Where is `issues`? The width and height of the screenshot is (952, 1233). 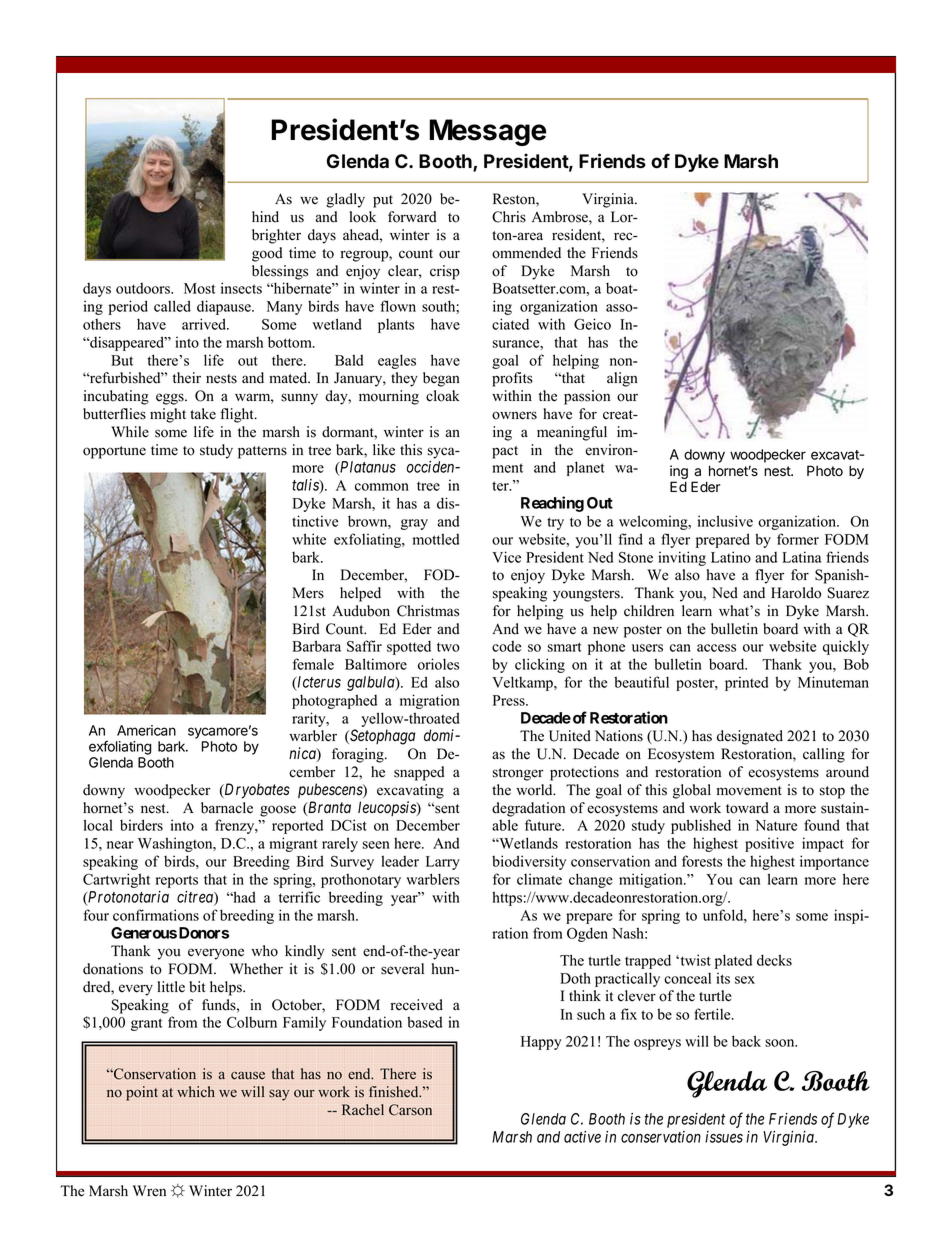 issues is located at coordinates (724, 1137).
